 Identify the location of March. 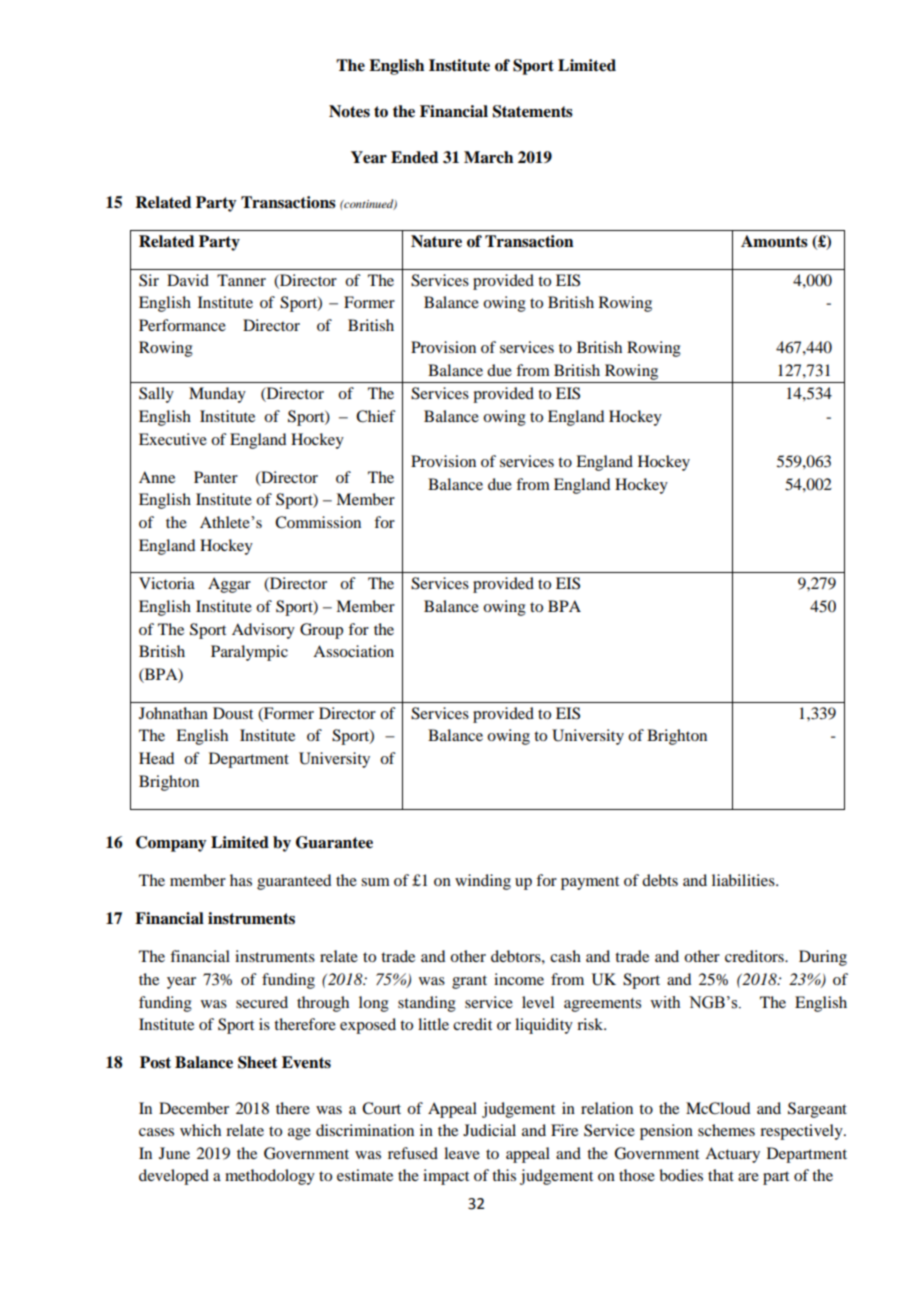
(488, 157).
